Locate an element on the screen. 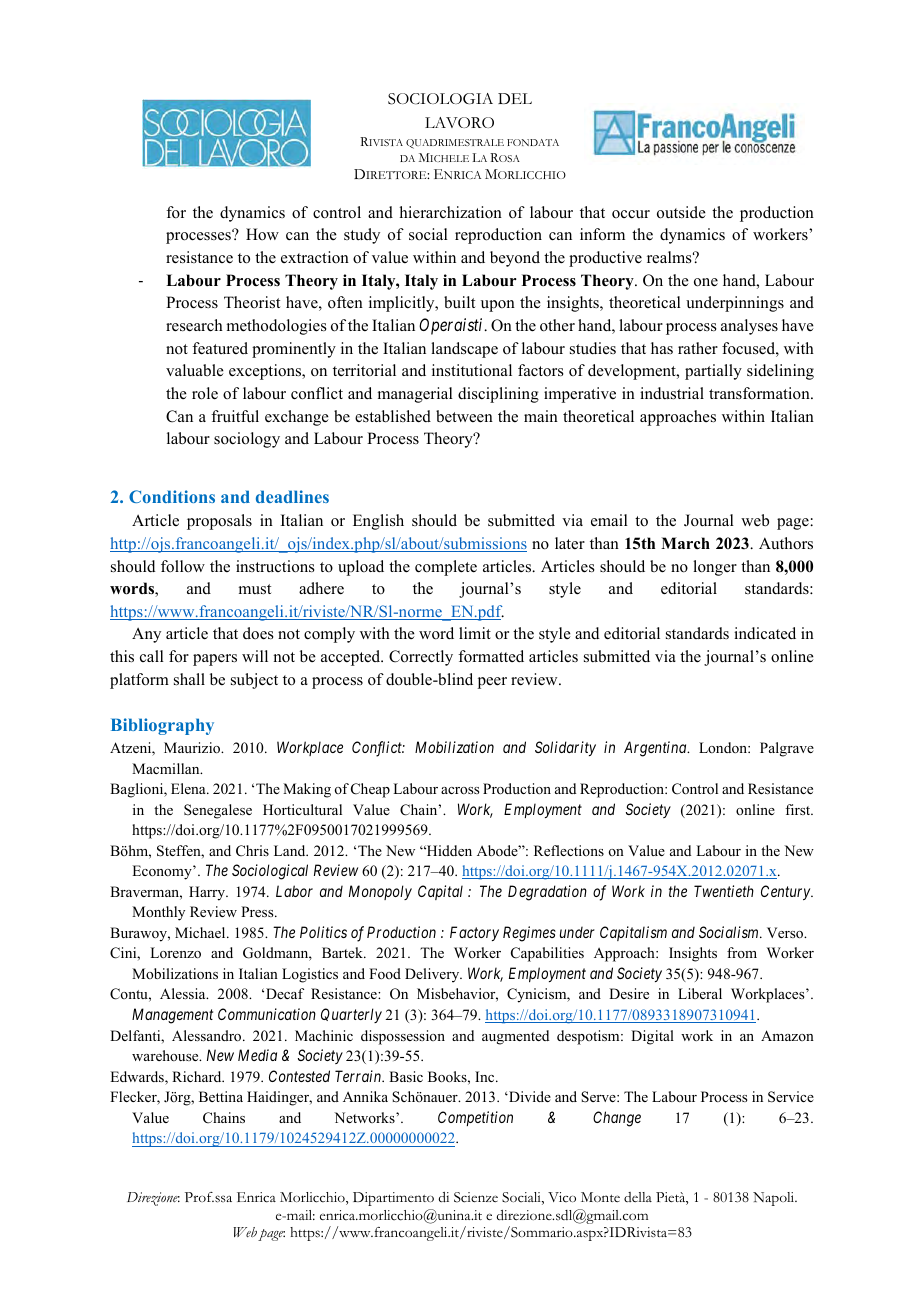  follow is located at coordinates (183, 566).
